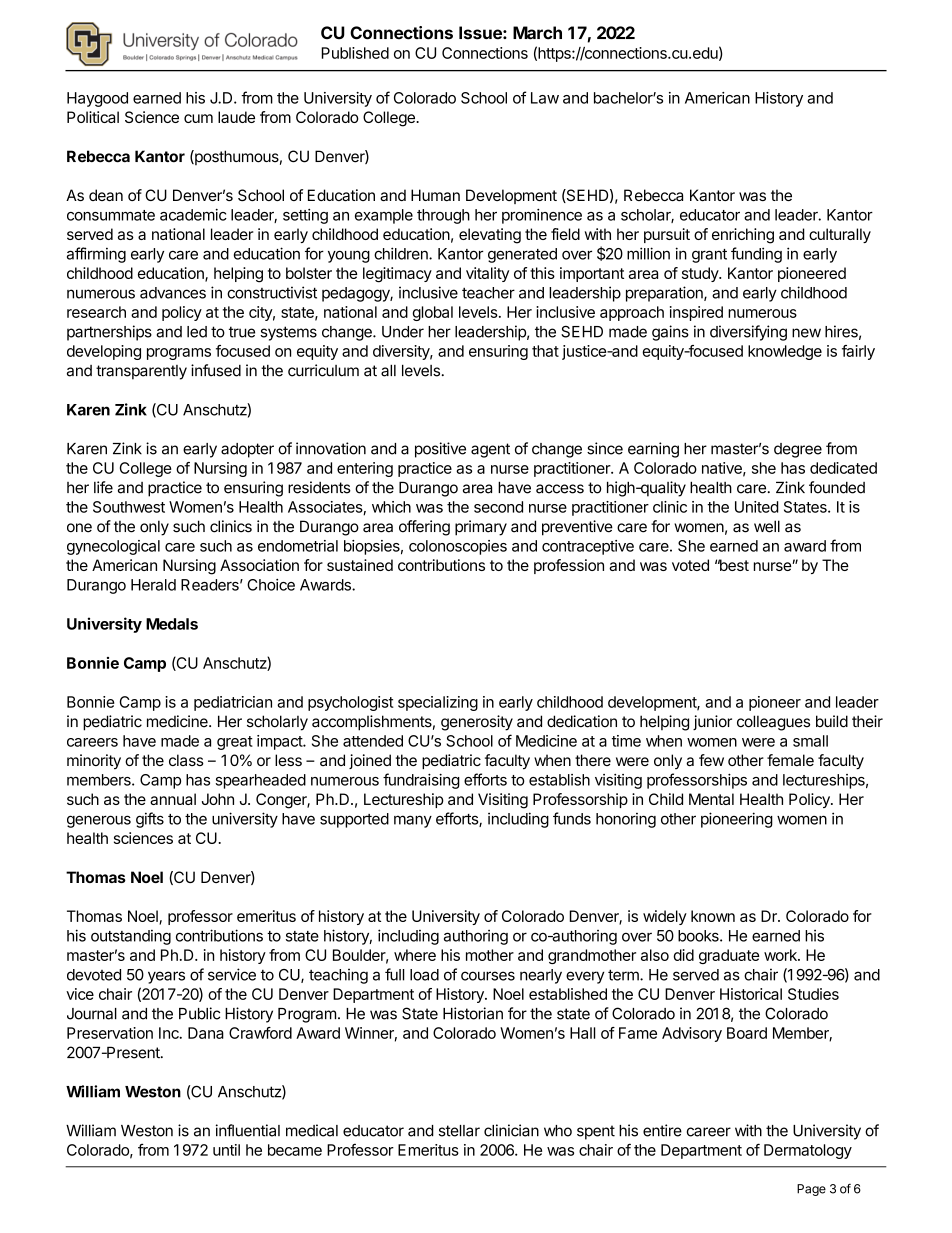 The width and height of the document is (952, 1233). Describe the element at coordinates (247, 450) in the document. I see `adopter` at that location.
